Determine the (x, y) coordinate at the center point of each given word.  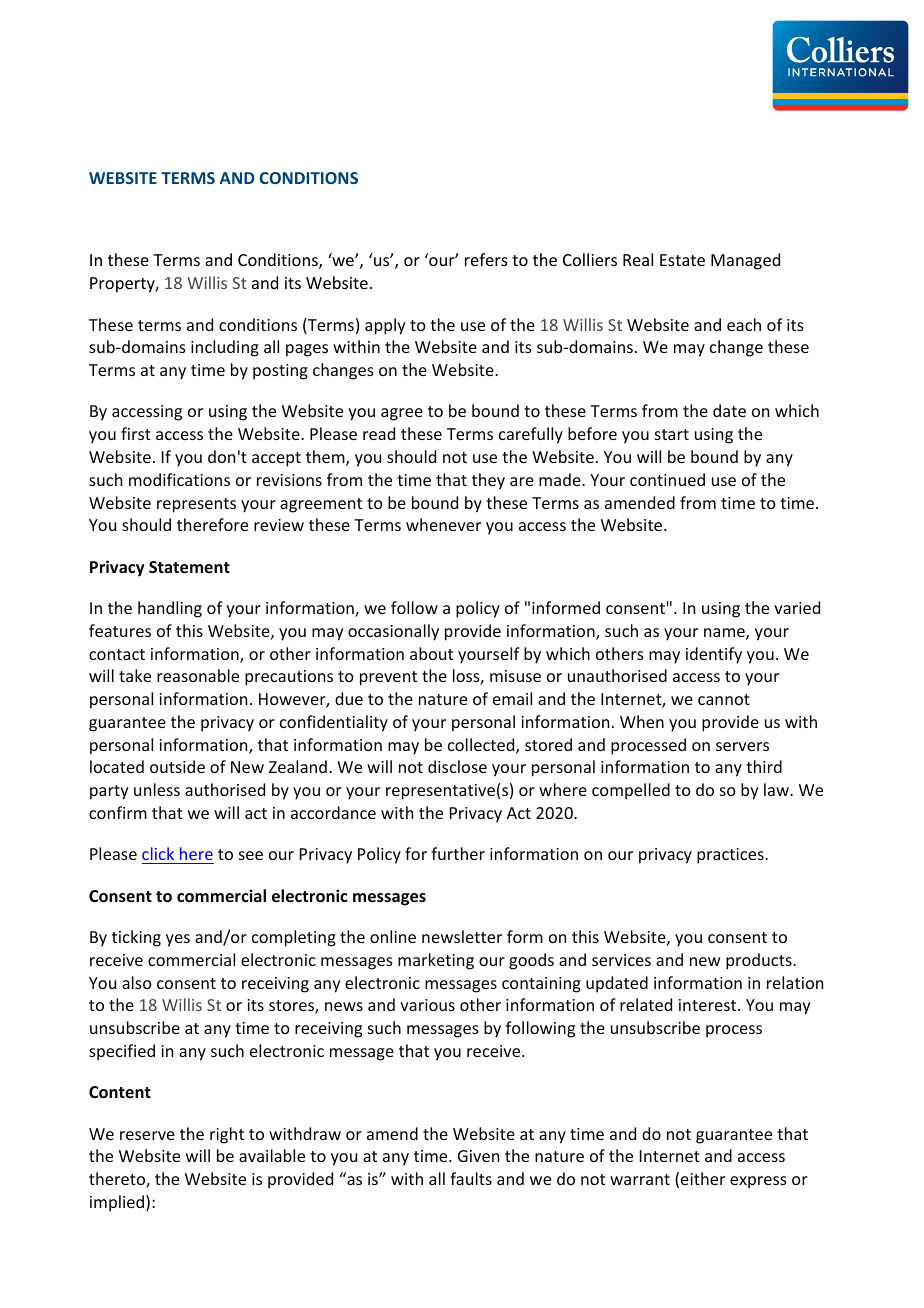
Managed (745, 261)
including (225, 348)
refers (486, 259)
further (458, 853)
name (725, 634)
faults (471, 1178)
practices (731, 856)
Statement (189, 567)
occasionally (393, 632)
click (158, 853)
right (227, 1135)
